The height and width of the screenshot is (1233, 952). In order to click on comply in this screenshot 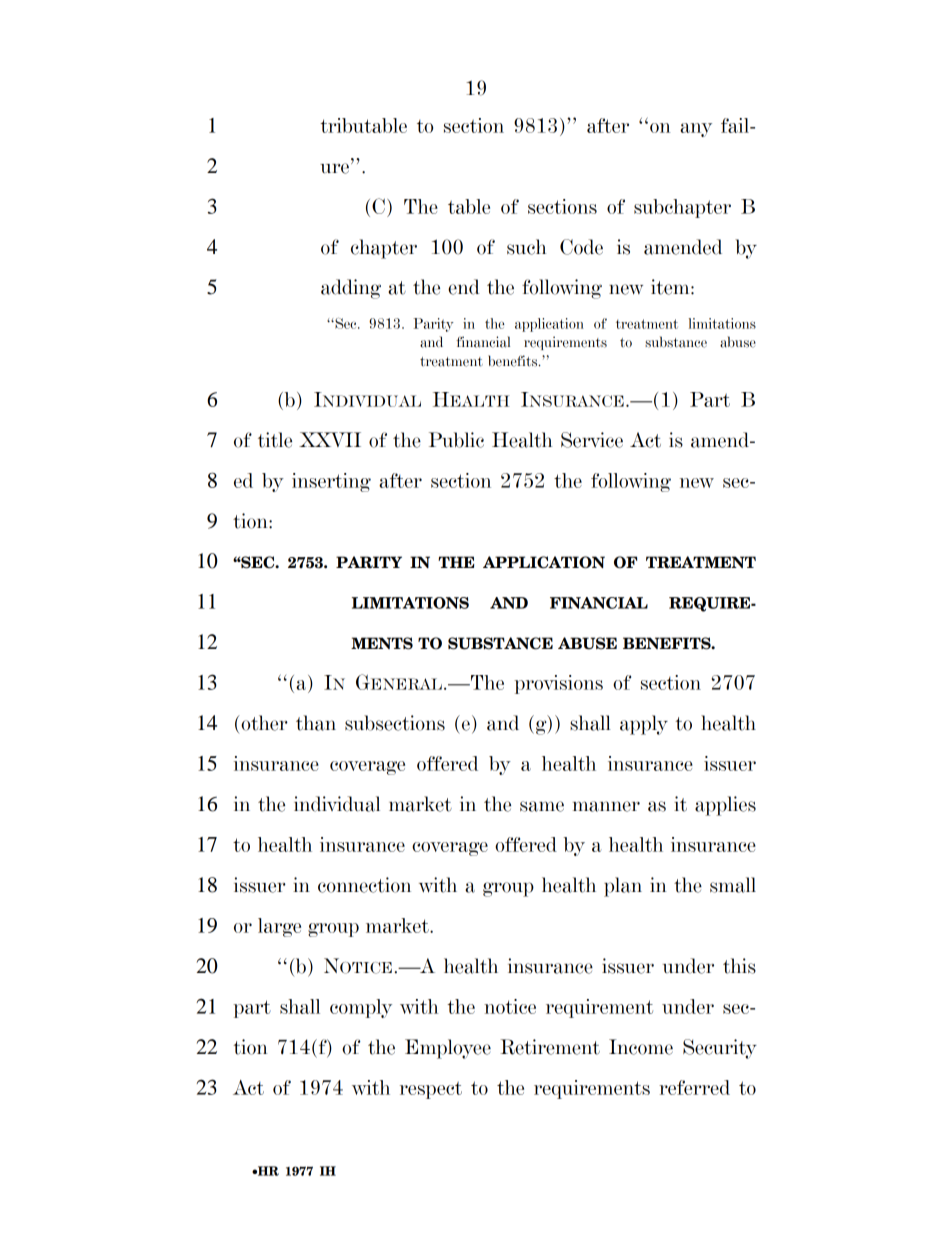, I will do `click(361, 1008)`.
